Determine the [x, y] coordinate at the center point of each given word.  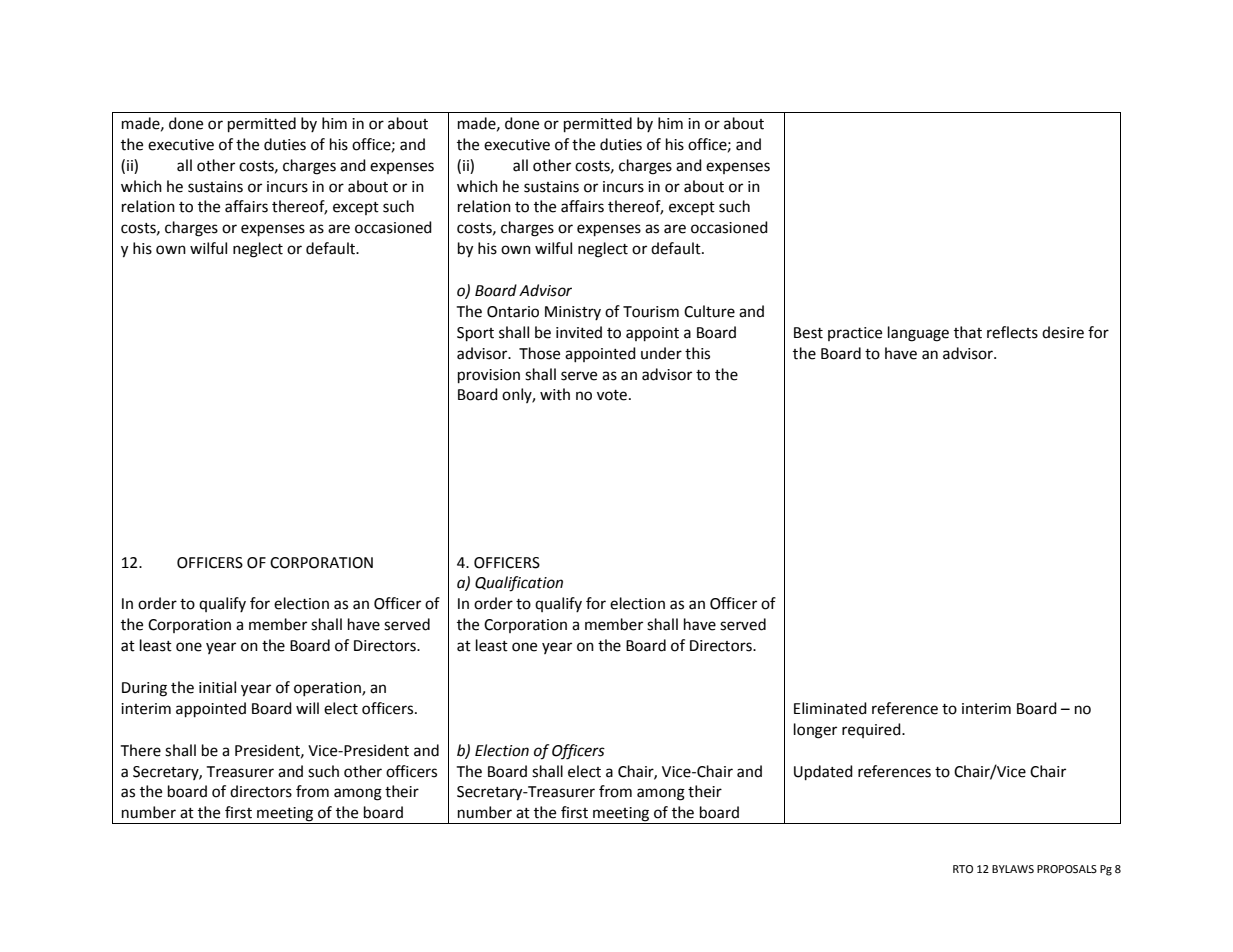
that [968, 332]
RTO [963, 869]
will [307, 708]
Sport [475, 334]
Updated [823, 773]
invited [579, 332]
